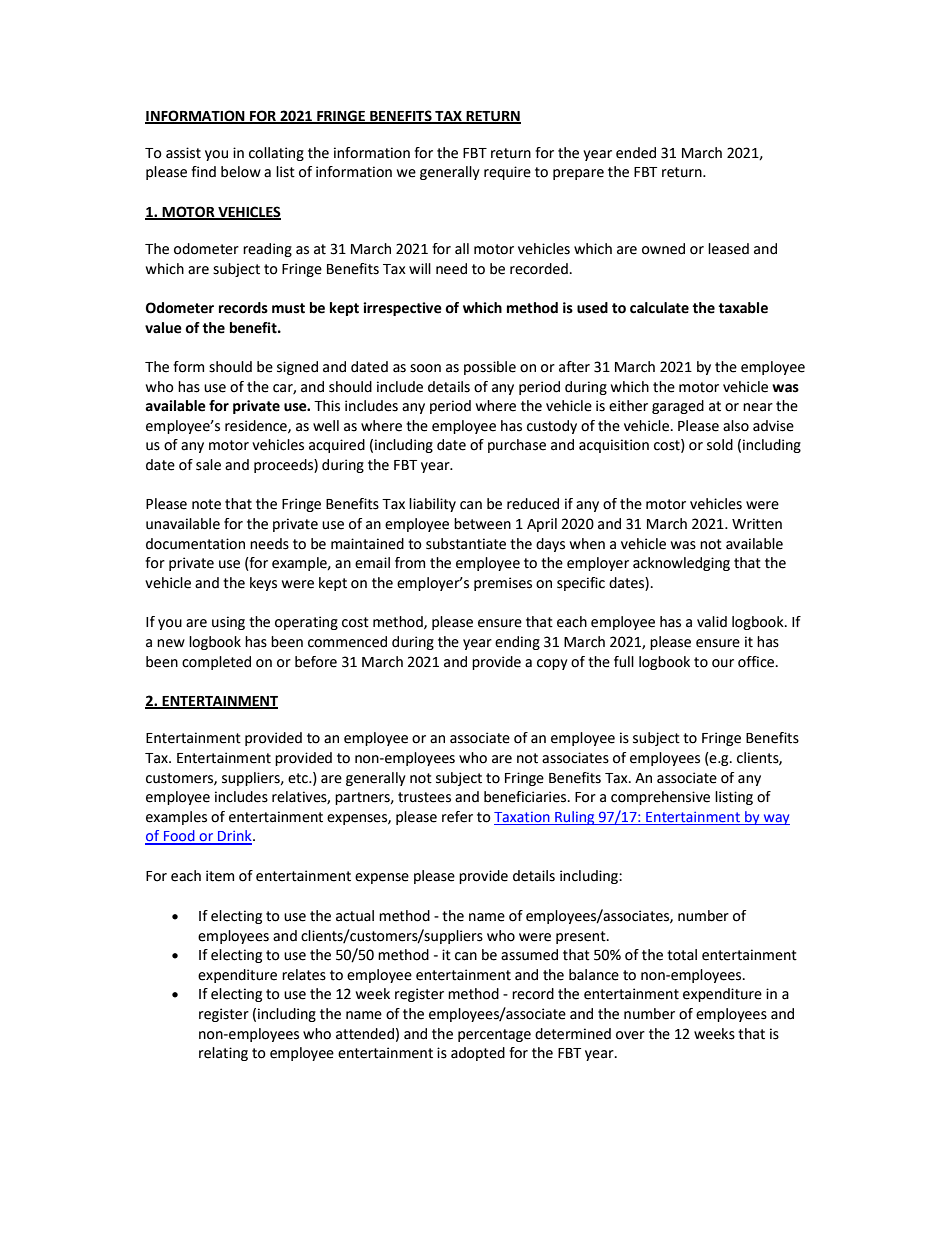  What do you see at coordinates (630, 1035) in the image?
I see `over` at bounding box center [630, 1035].
